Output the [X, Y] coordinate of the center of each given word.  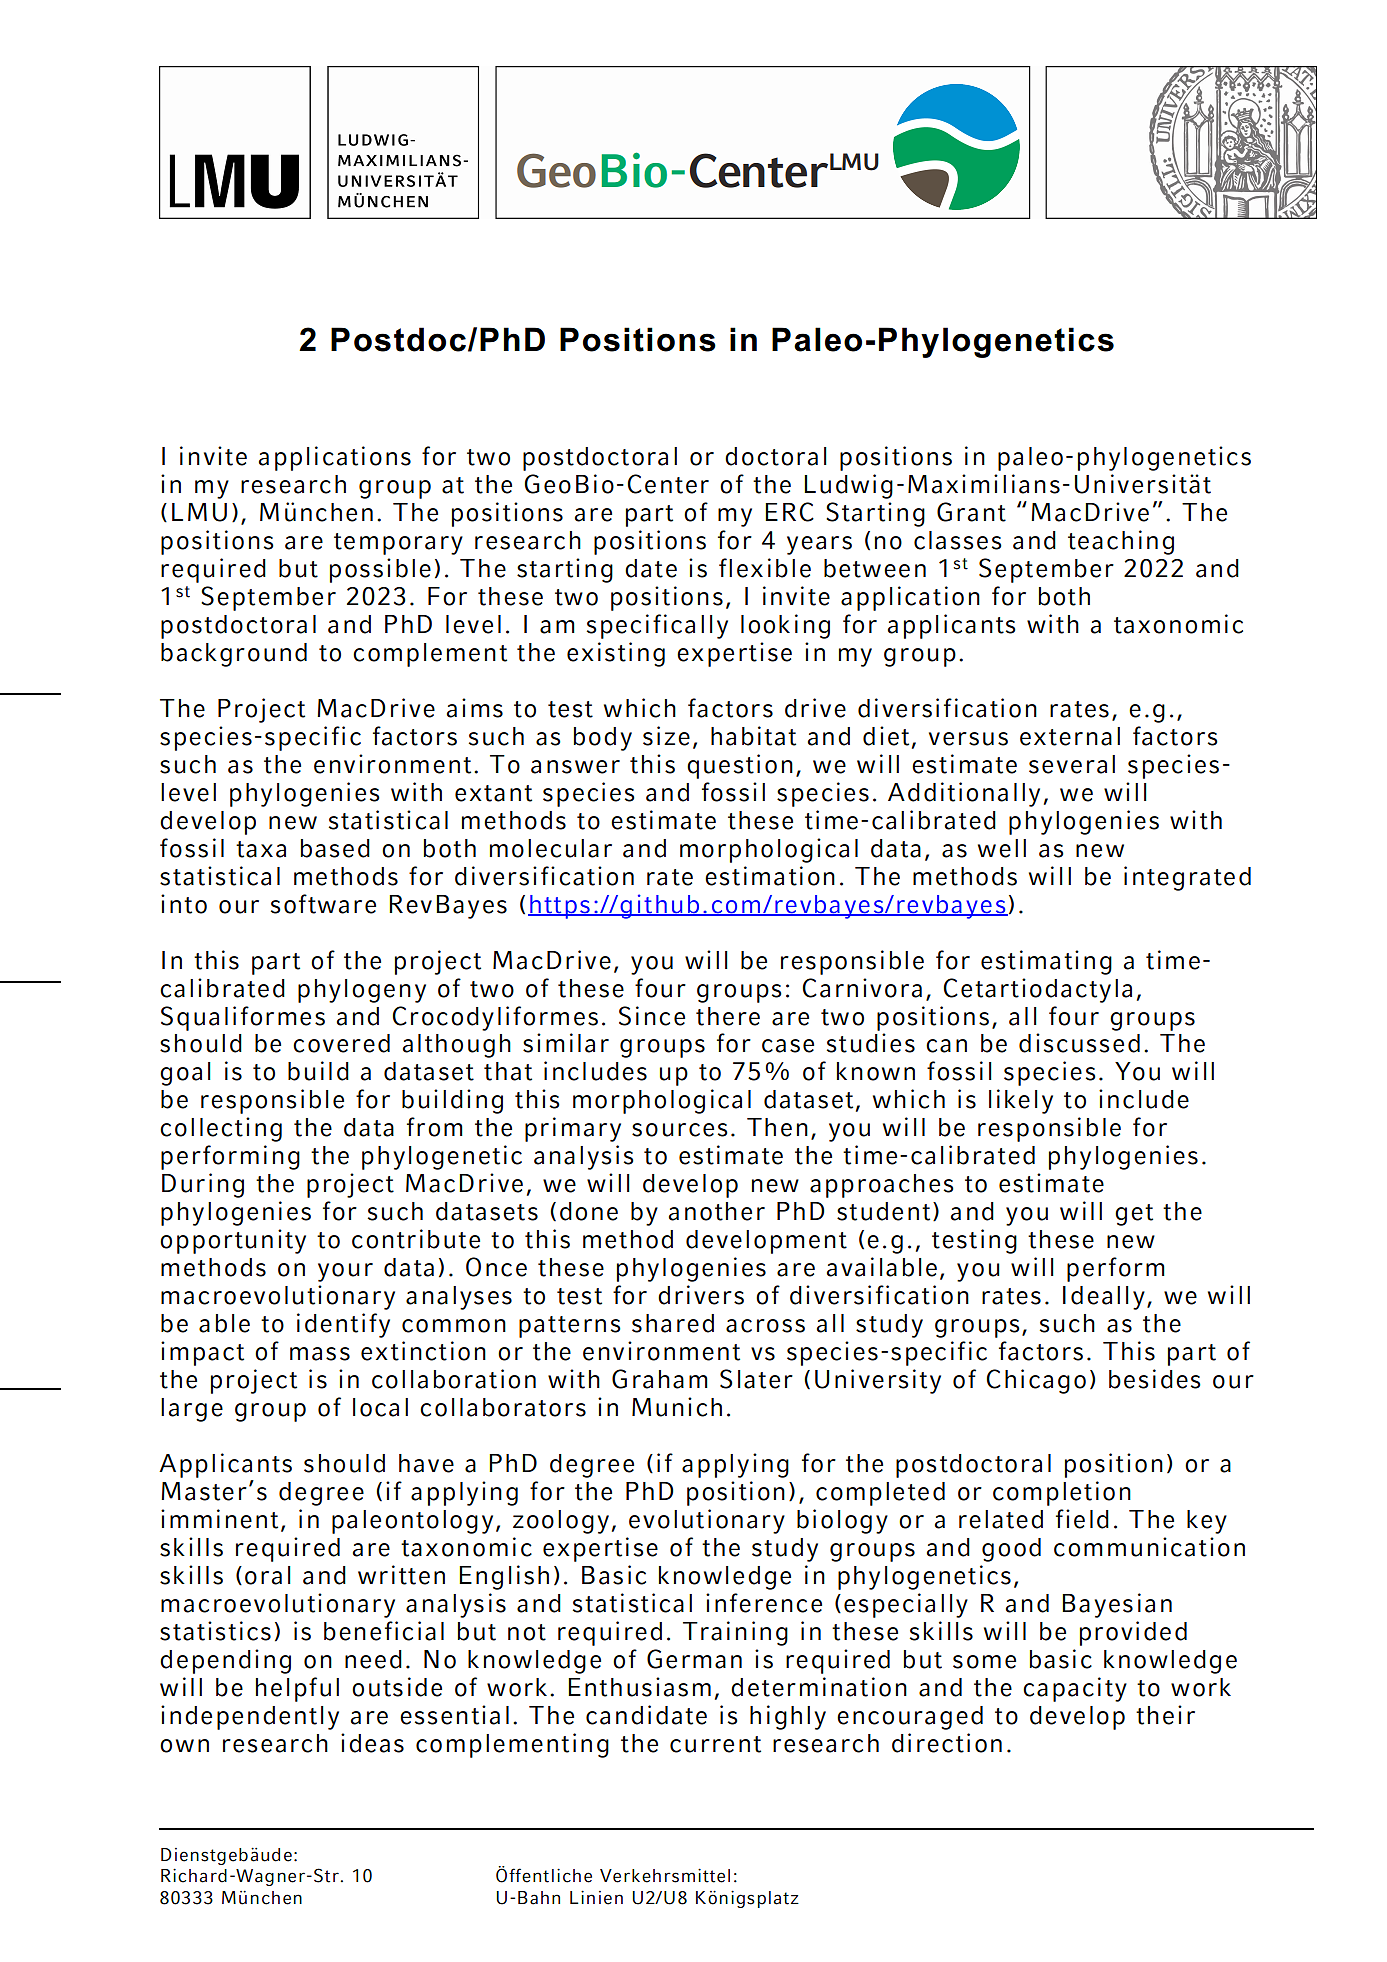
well [1002, 848]
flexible [765, 568]
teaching [1121, 542]
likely [1021, 1101]
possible [380, 570]
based [335, 848]
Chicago [1036, 1381]
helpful [297, 1689]
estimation [770, 876]
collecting [221, 1129]
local [380, 1407]
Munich [677, 1407]
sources [680, 1130]
